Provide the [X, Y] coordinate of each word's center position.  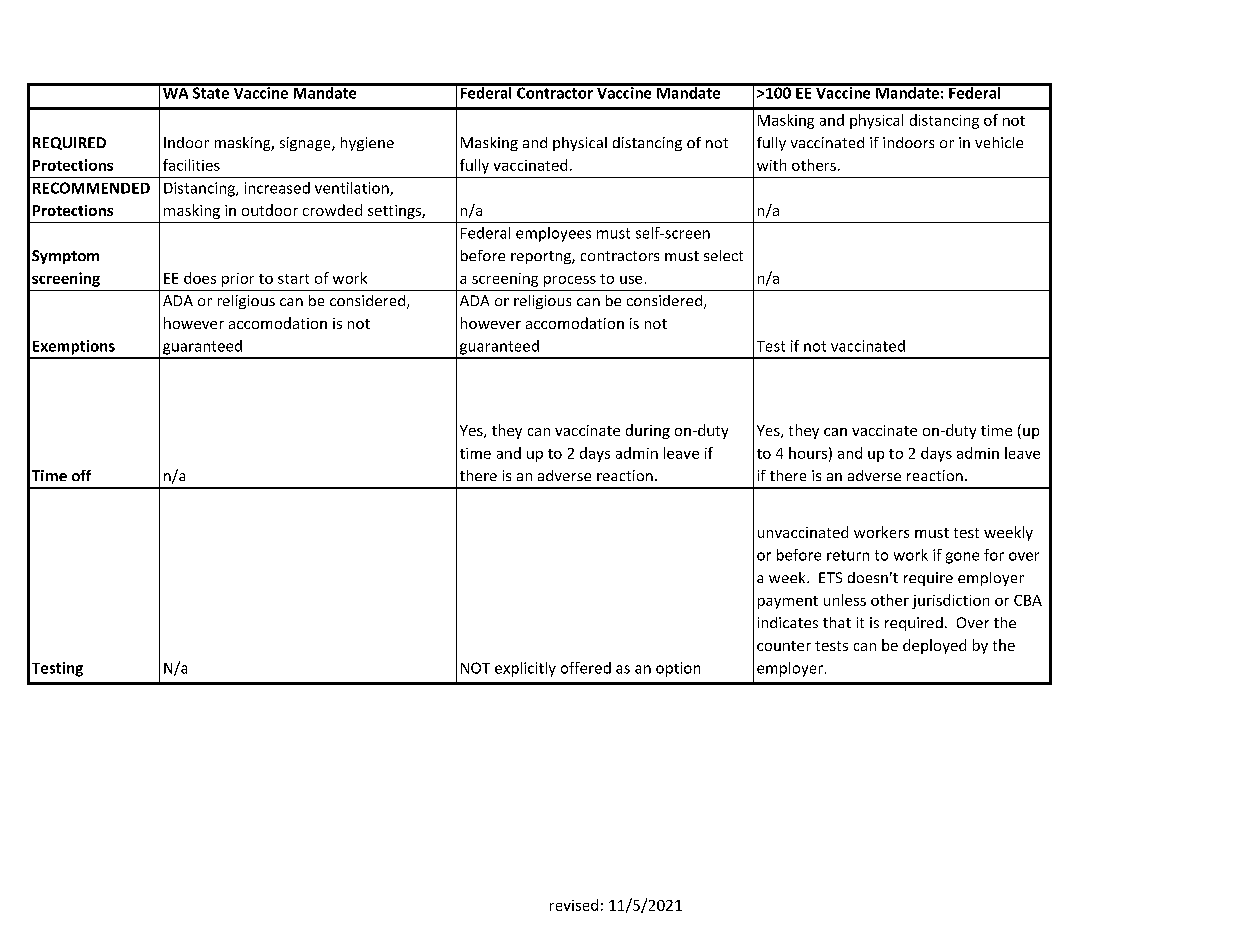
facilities [191, 165]
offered [586, 668]
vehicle [999, 142]
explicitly [525, 669]
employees [553, 234]
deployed [934, 646]
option [678, 669]
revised [574, 905]
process [570, 281]
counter [784, 646]
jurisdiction [950, 601]
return [848, 555]
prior [238, 280]
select [723, 255]
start [293, 279]
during [648, 431]
